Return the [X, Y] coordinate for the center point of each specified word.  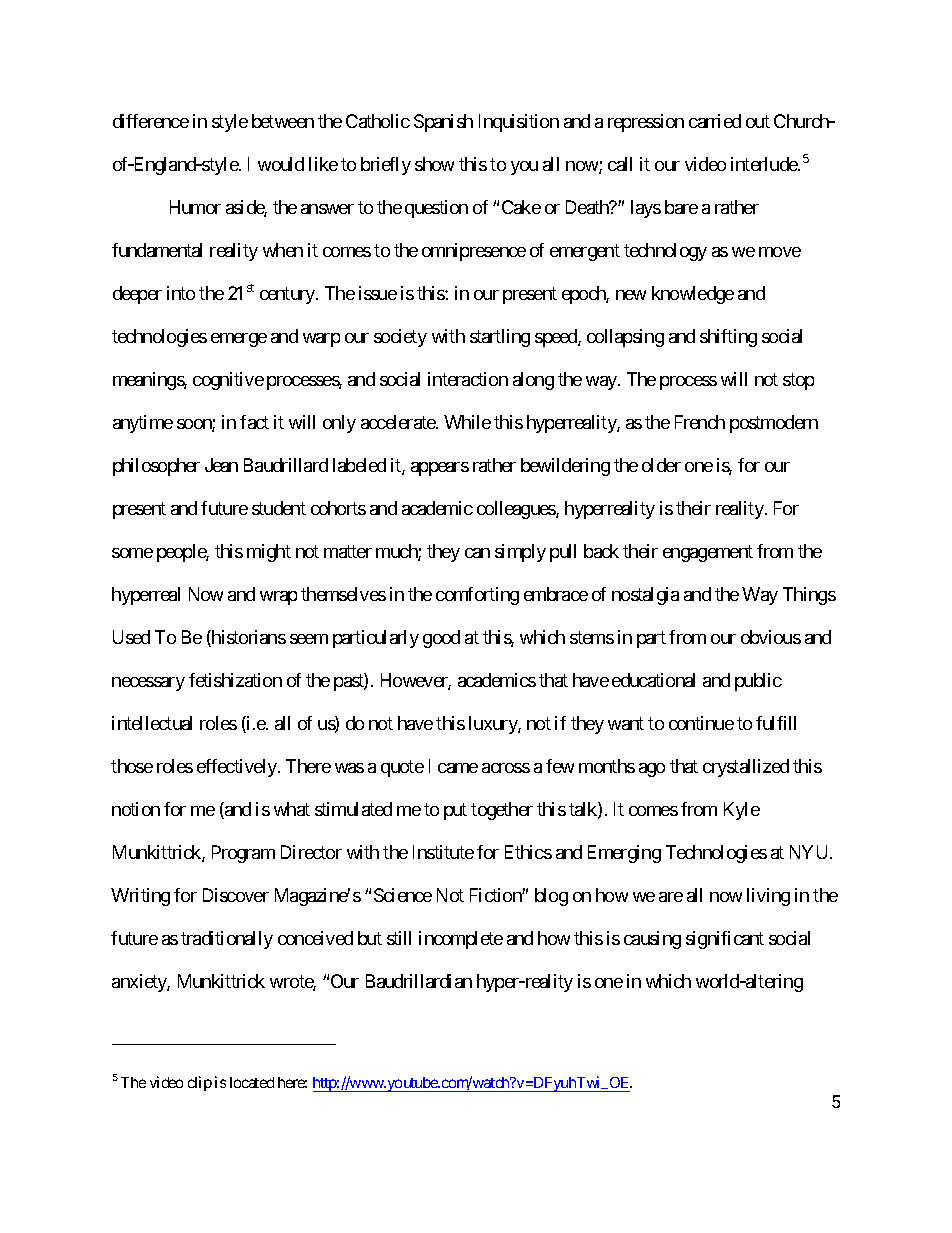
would [281, 164]
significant [725, 940]
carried [715, 121]
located [252, 1082]
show [434, 164]
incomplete [461, 940]
